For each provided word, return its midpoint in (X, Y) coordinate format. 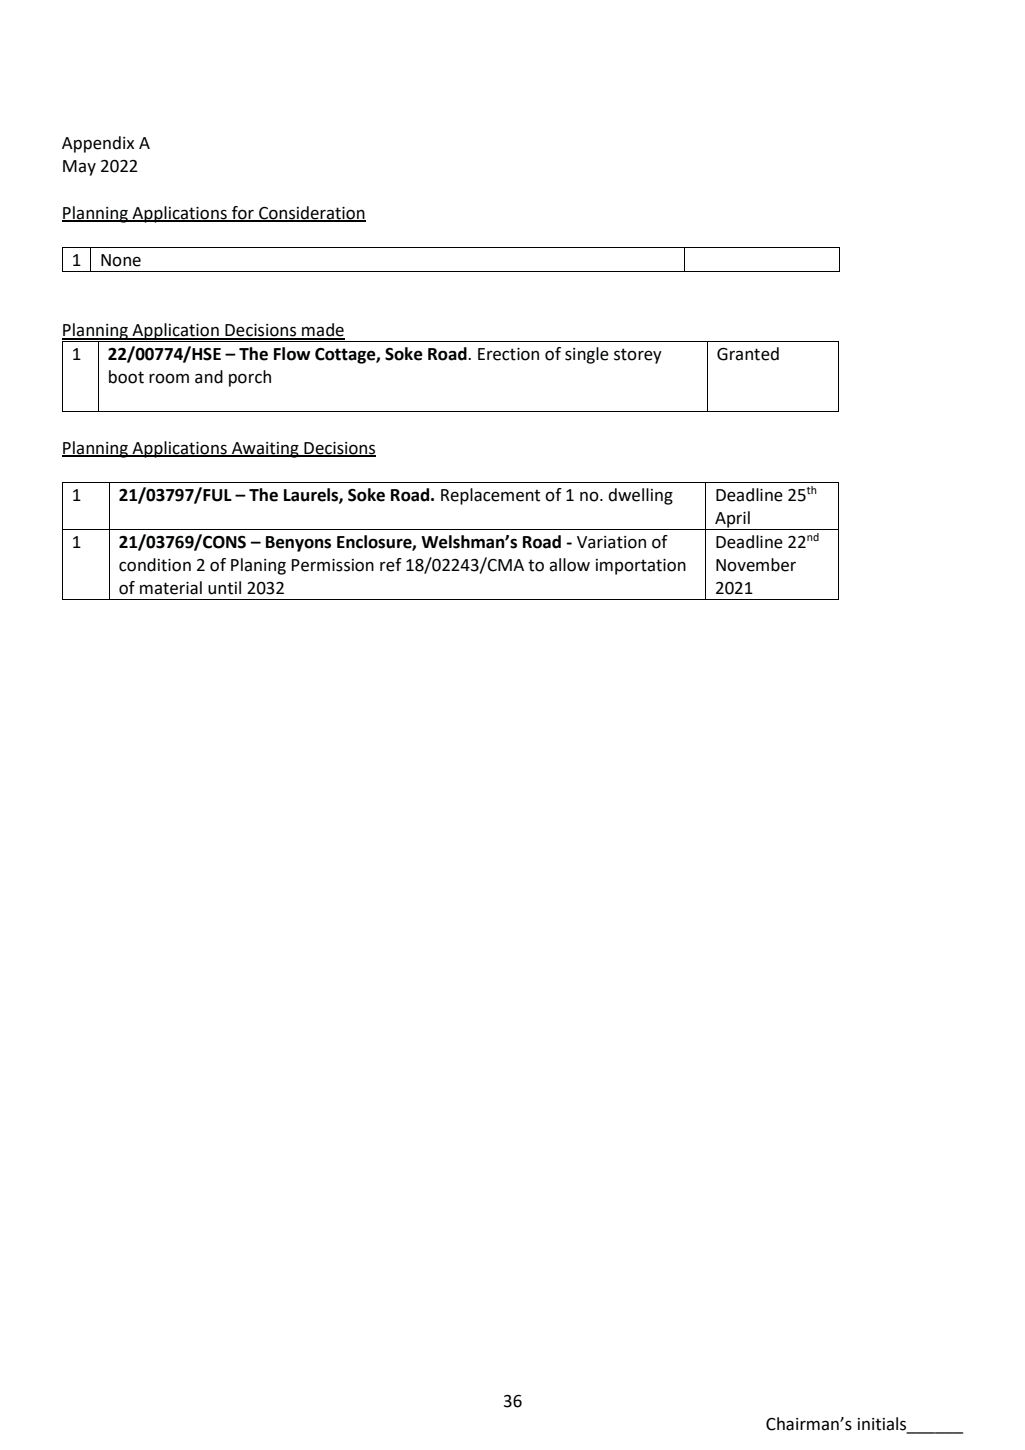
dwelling (640, 496)
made (322, 331)
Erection (508, 354)
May (79, 168)
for (243, 213)
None (121, 260)
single (587, 355)
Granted (748, 354)
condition (155, 565)
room (169, 379)
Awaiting (265, 450)
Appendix (98, 144)
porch (250, 378)
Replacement (490, 496)
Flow (292, 354)
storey (638, 356)
